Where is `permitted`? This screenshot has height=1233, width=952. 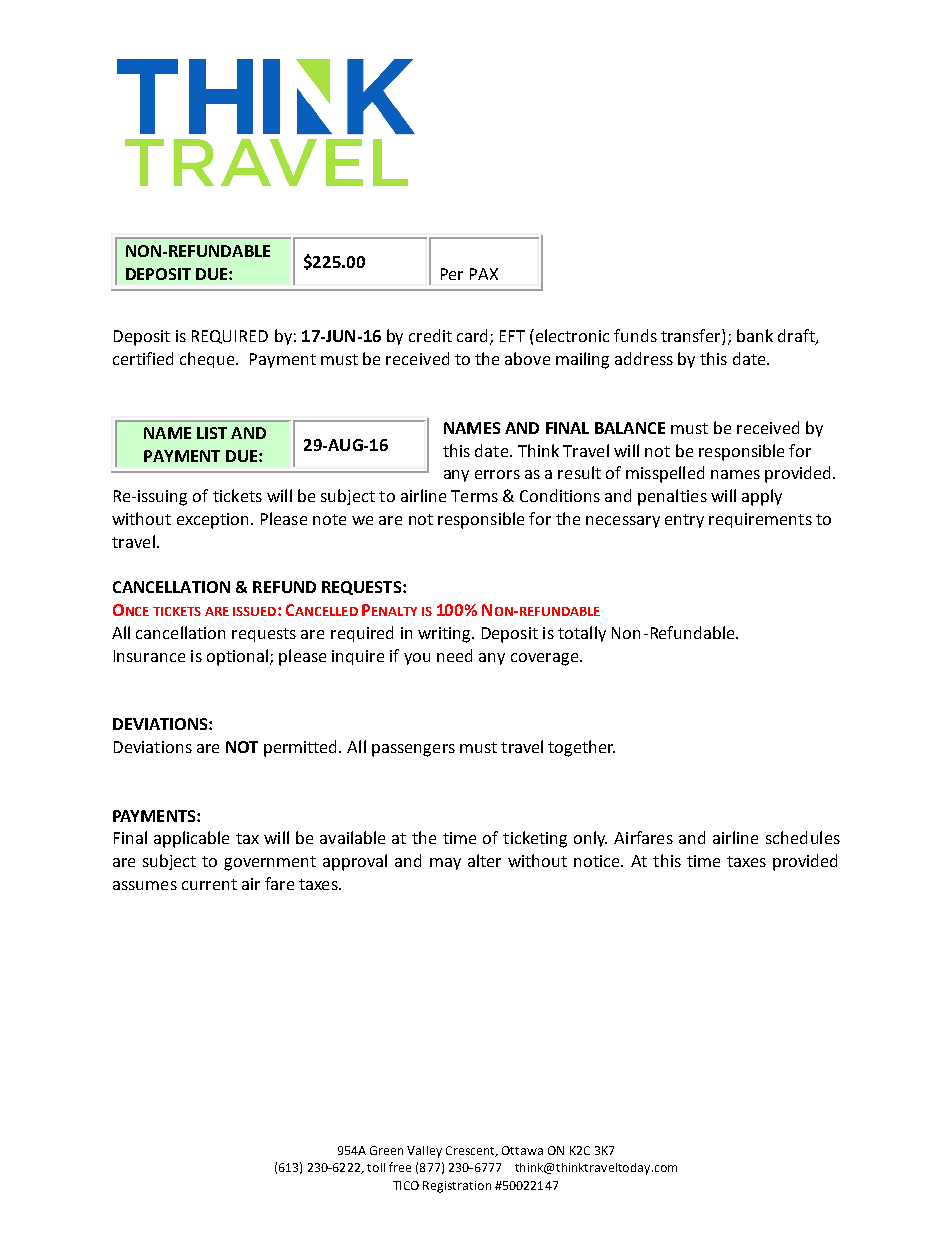 permitted is located at coordinates (302, 748).
